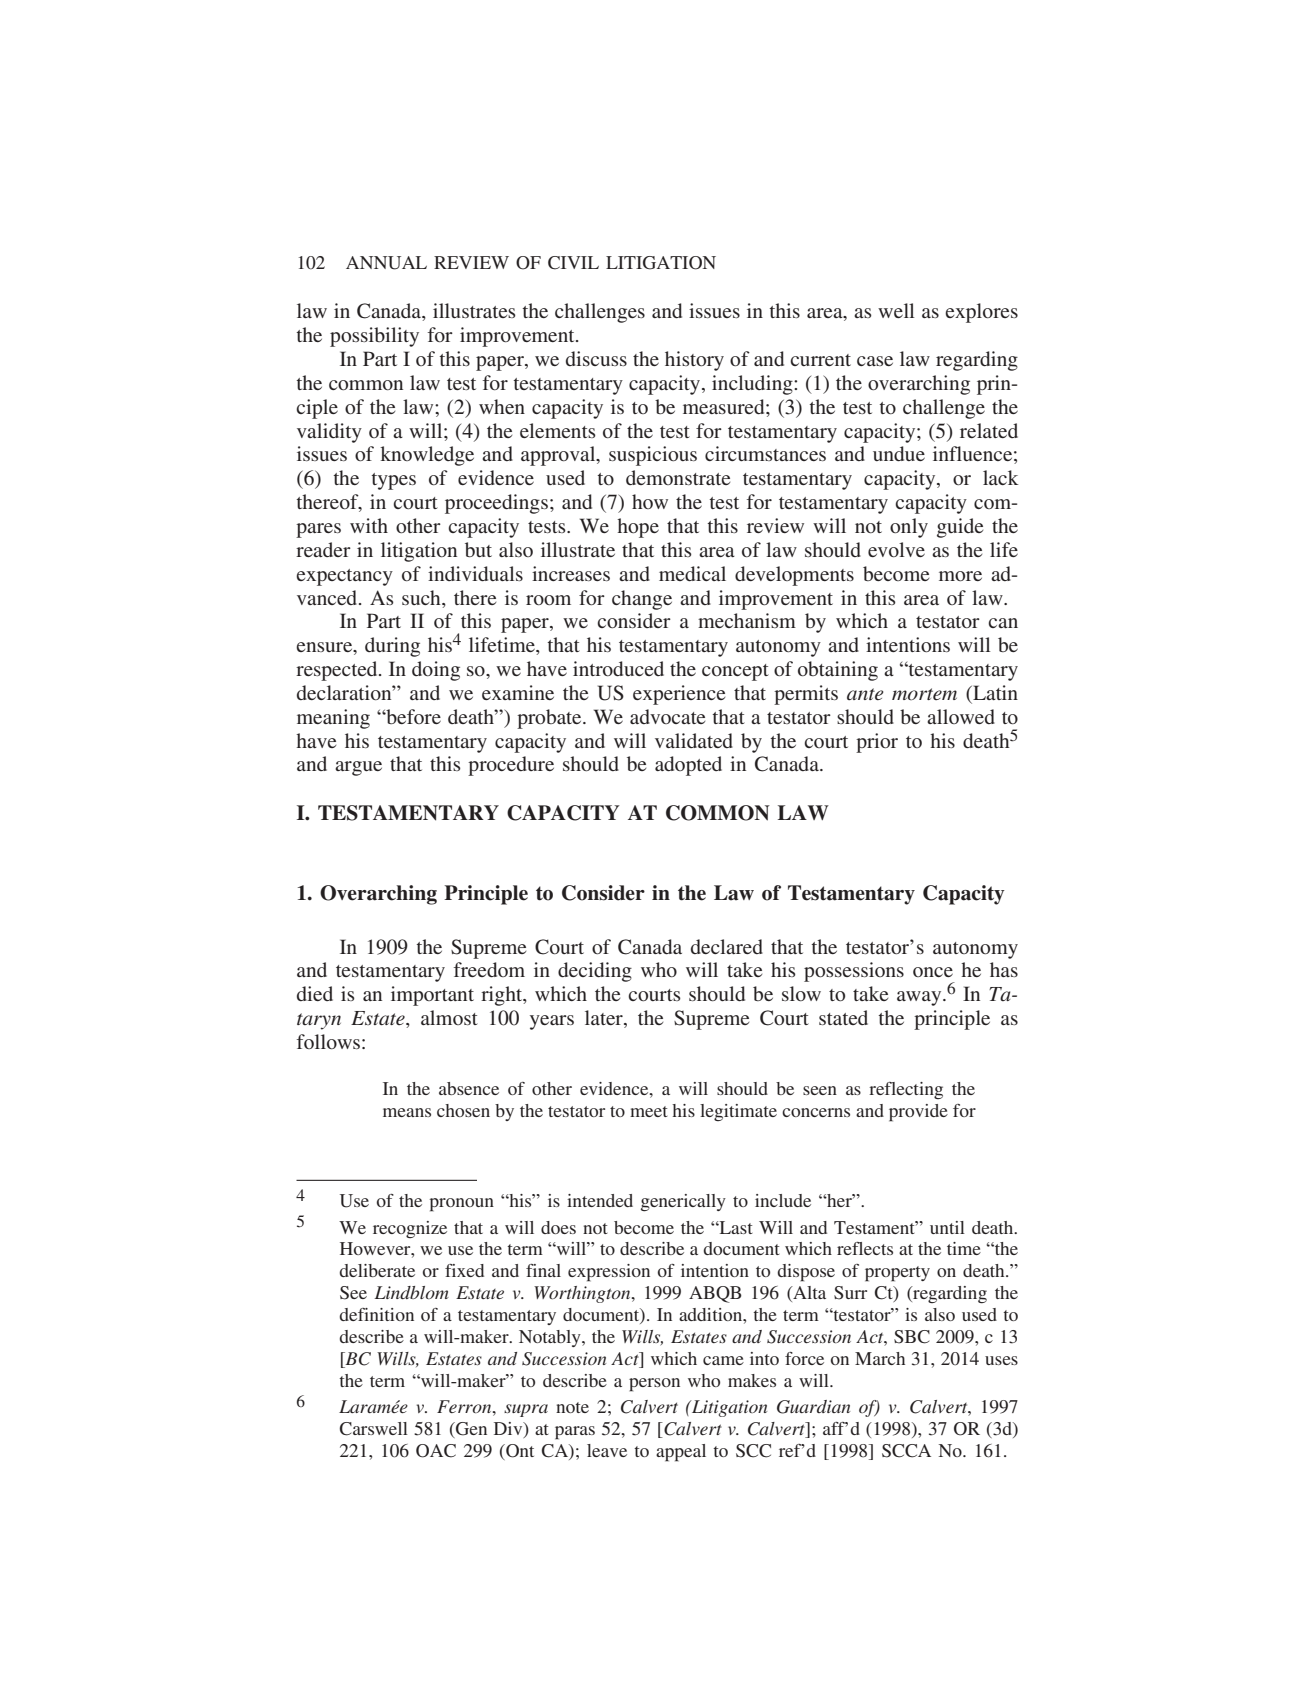 Image resolution: width=1315 pixels, height=1702 pixels. I want to click on only, so click(909, 528).
